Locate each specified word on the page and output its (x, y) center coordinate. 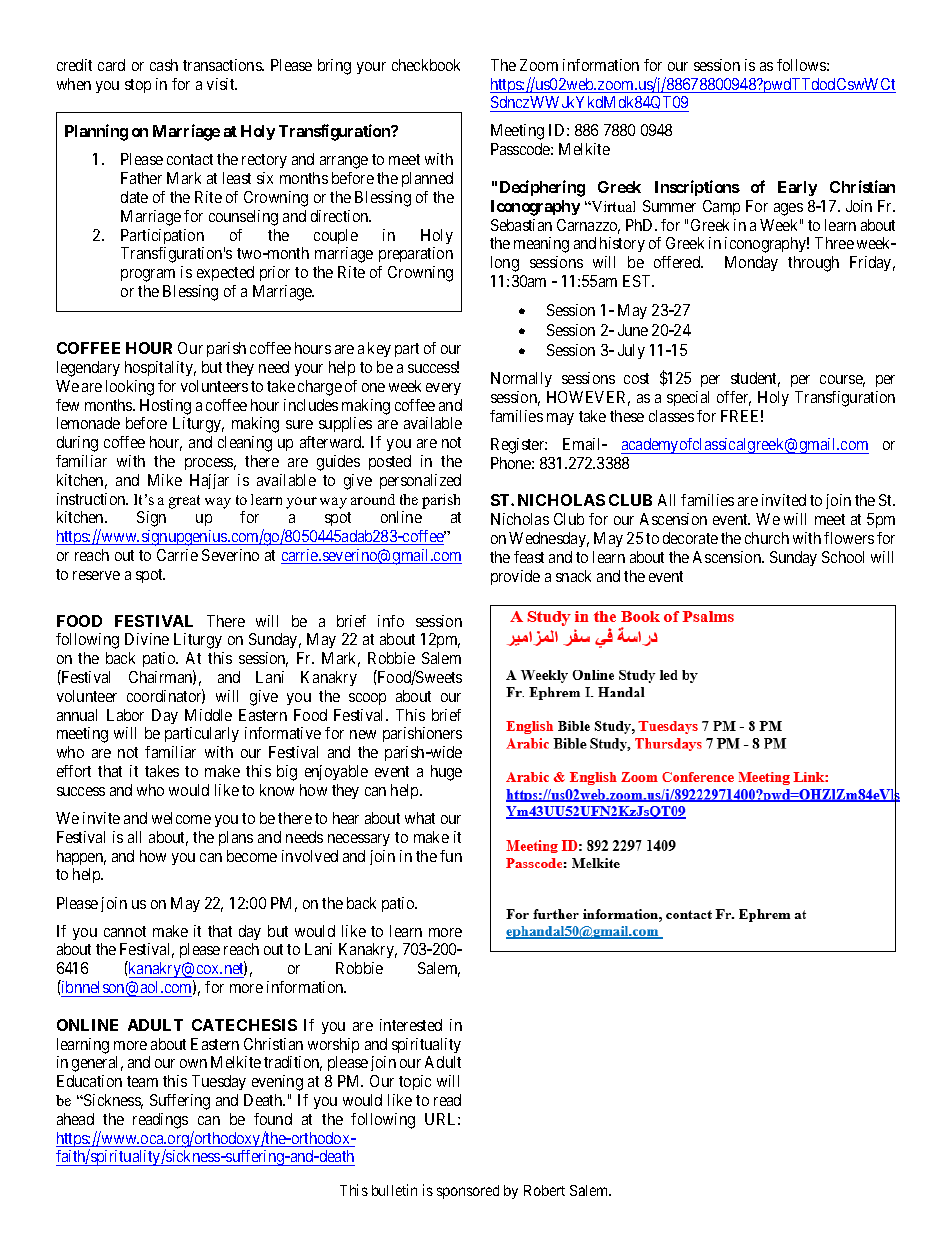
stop (138, 86)
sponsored (468, 1192)
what (420, 818)
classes (671, 416)
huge (446, 773)
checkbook (426, 65)
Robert (544, 1190)
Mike (165, 480)
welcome (181, 818)
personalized (420, 481)
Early (797, 188)
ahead (75, 1119)
